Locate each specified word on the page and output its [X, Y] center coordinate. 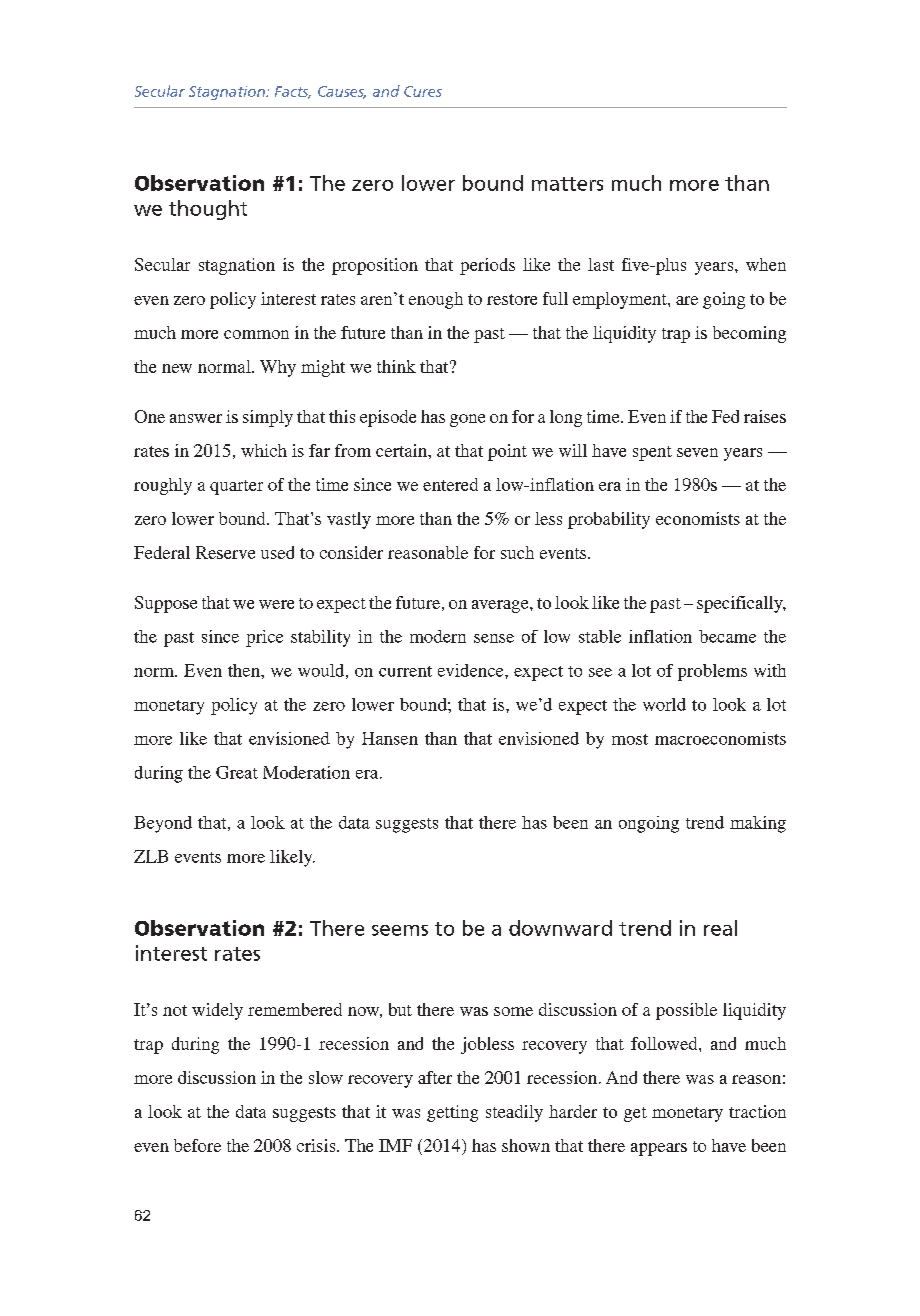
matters [567, 184]
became [727, 636]
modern [438, 636]
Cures [423, 91]
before [197, 1145]
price [264, 638]
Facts [293, 92]
